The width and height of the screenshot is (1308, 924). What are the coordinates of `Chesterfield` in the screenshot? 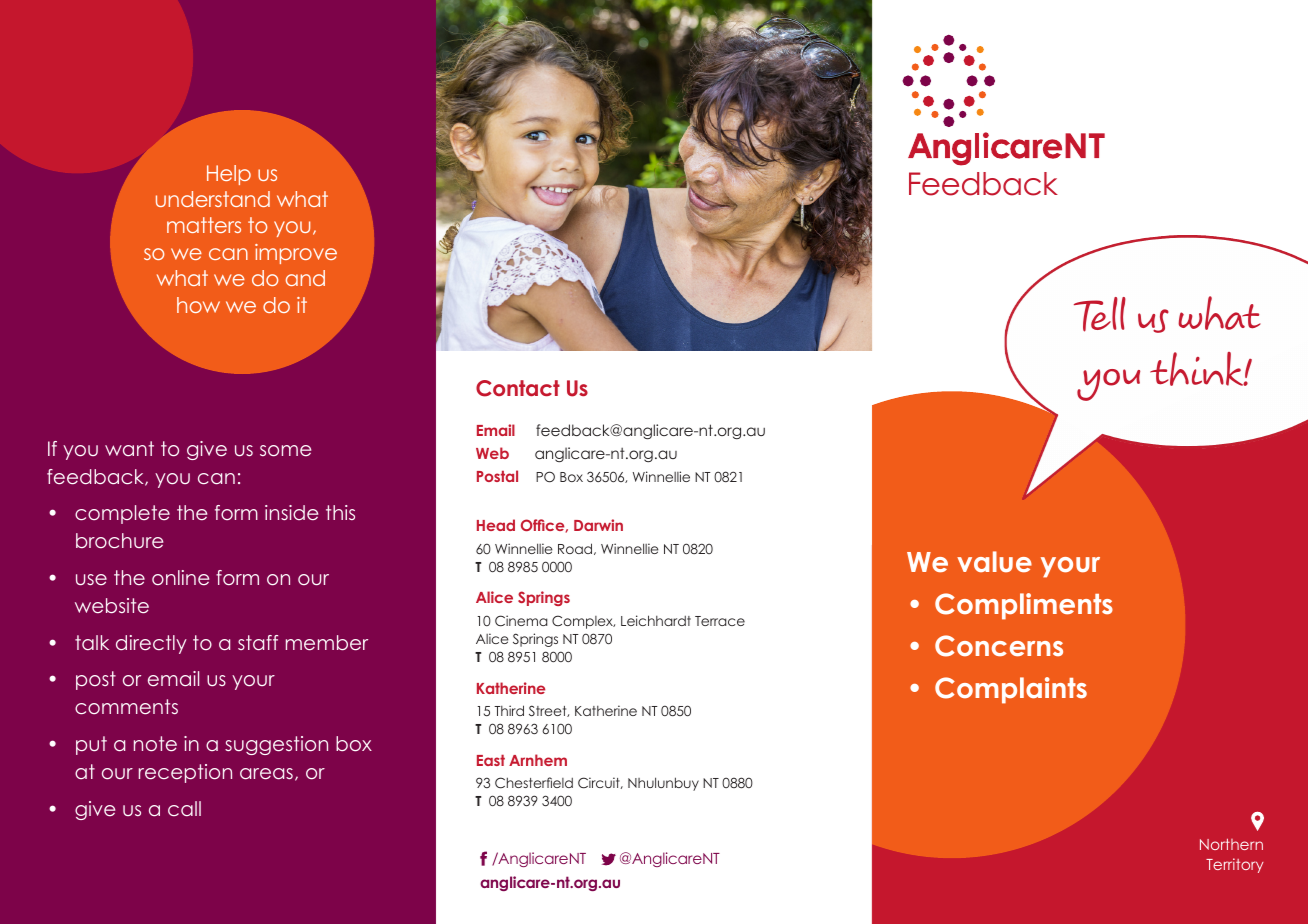 It's located at (534, 783).
